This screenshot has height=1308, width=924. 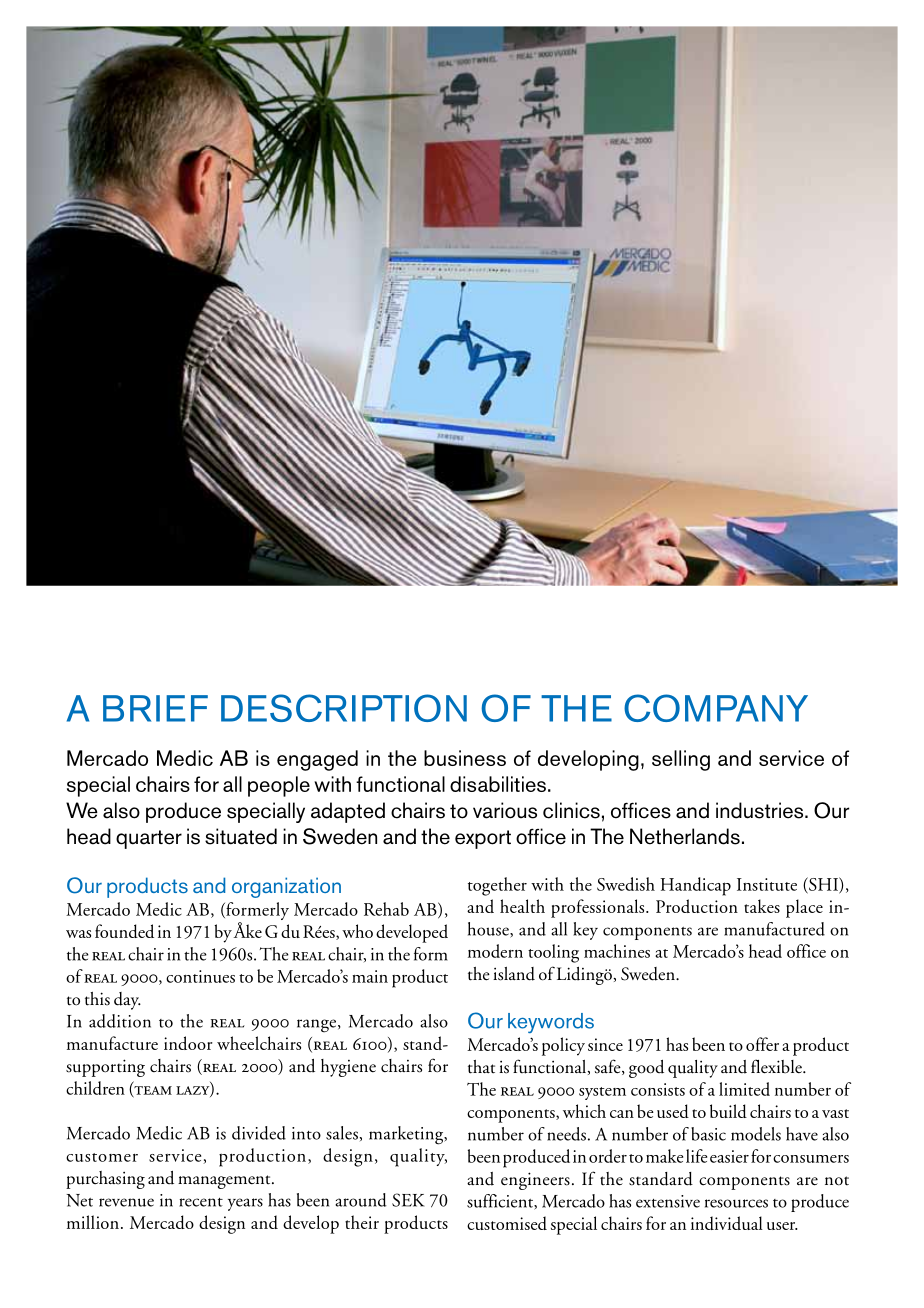 What do you see at coordinates (514, 974) in the screenshot?
I see `island` at bounding box center [514, 974].
